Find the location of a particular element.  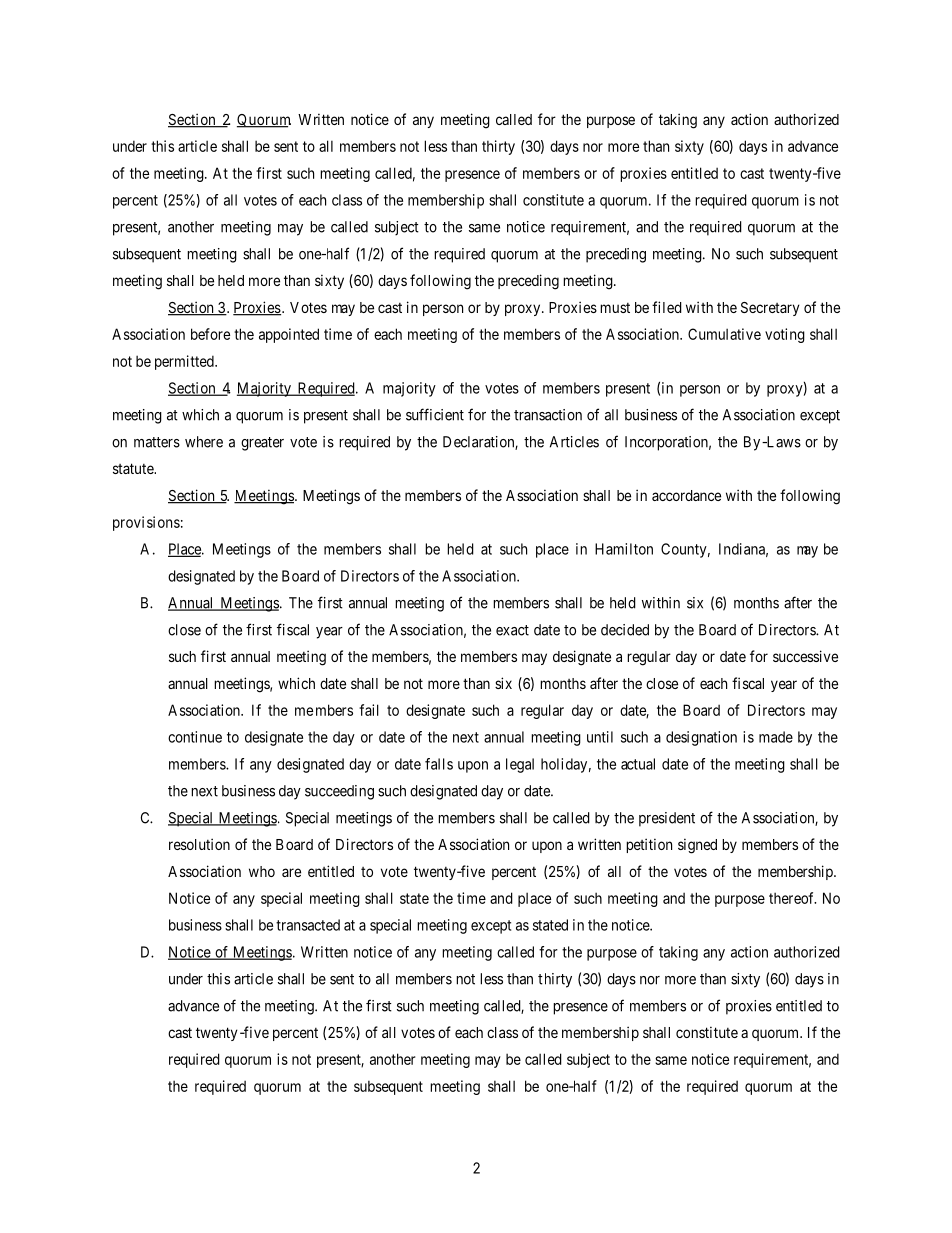

successive is located at coordinates (805, 656).
